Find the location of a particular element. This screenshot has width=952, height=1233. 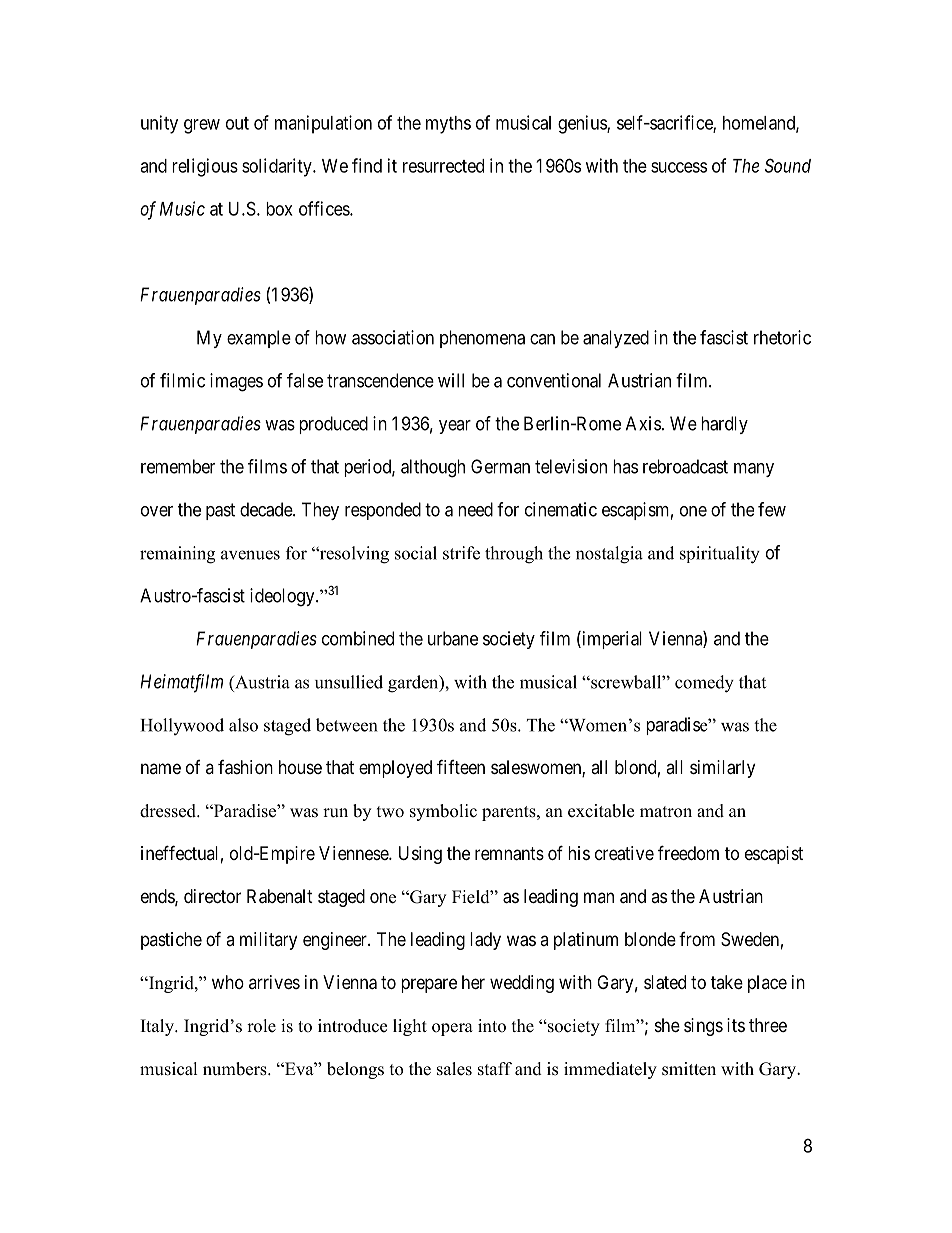

will is located at coordinates (451, 380).
